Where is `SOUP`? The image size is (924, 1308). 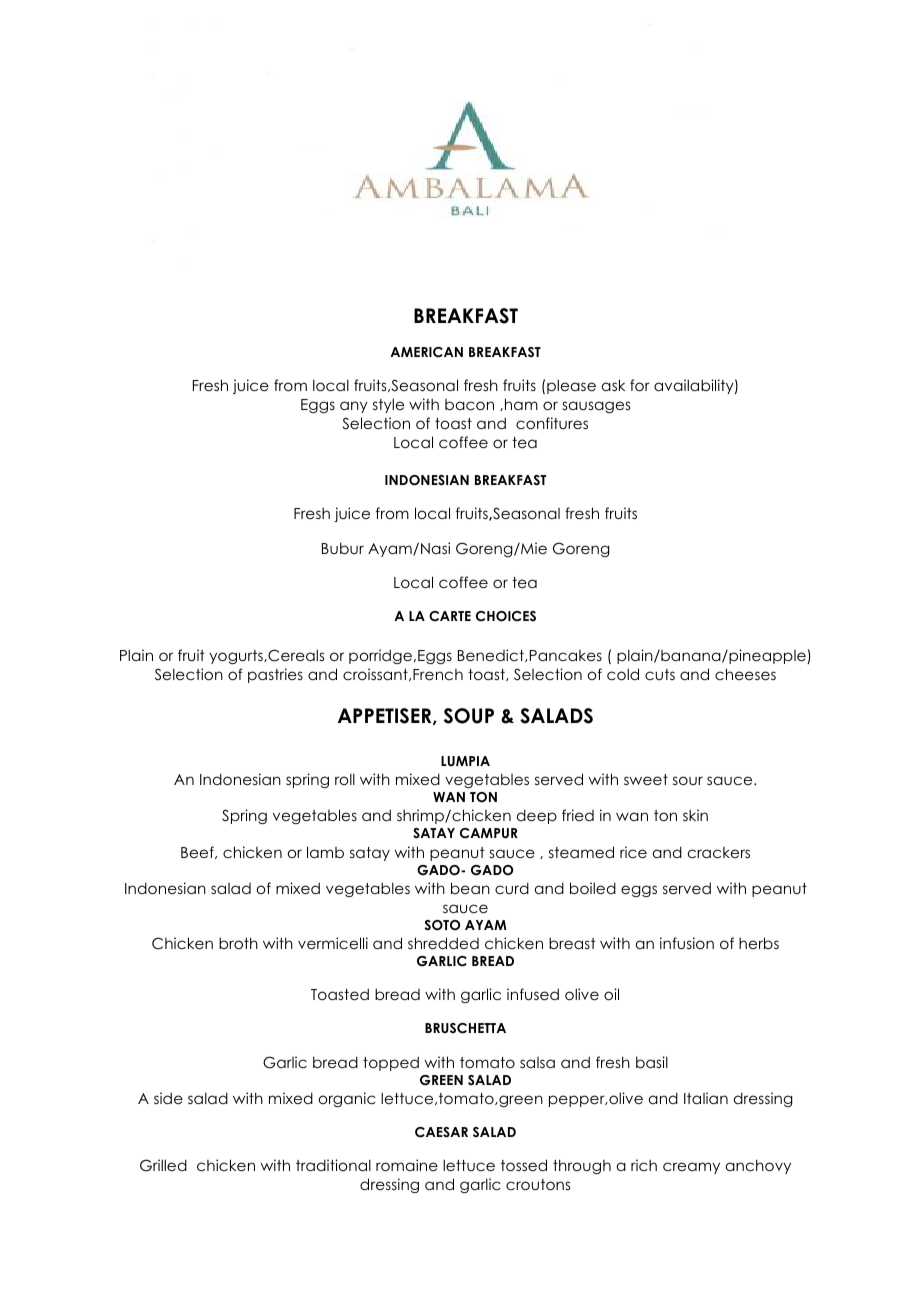
SOUP is located at coordinates (469, 716).
